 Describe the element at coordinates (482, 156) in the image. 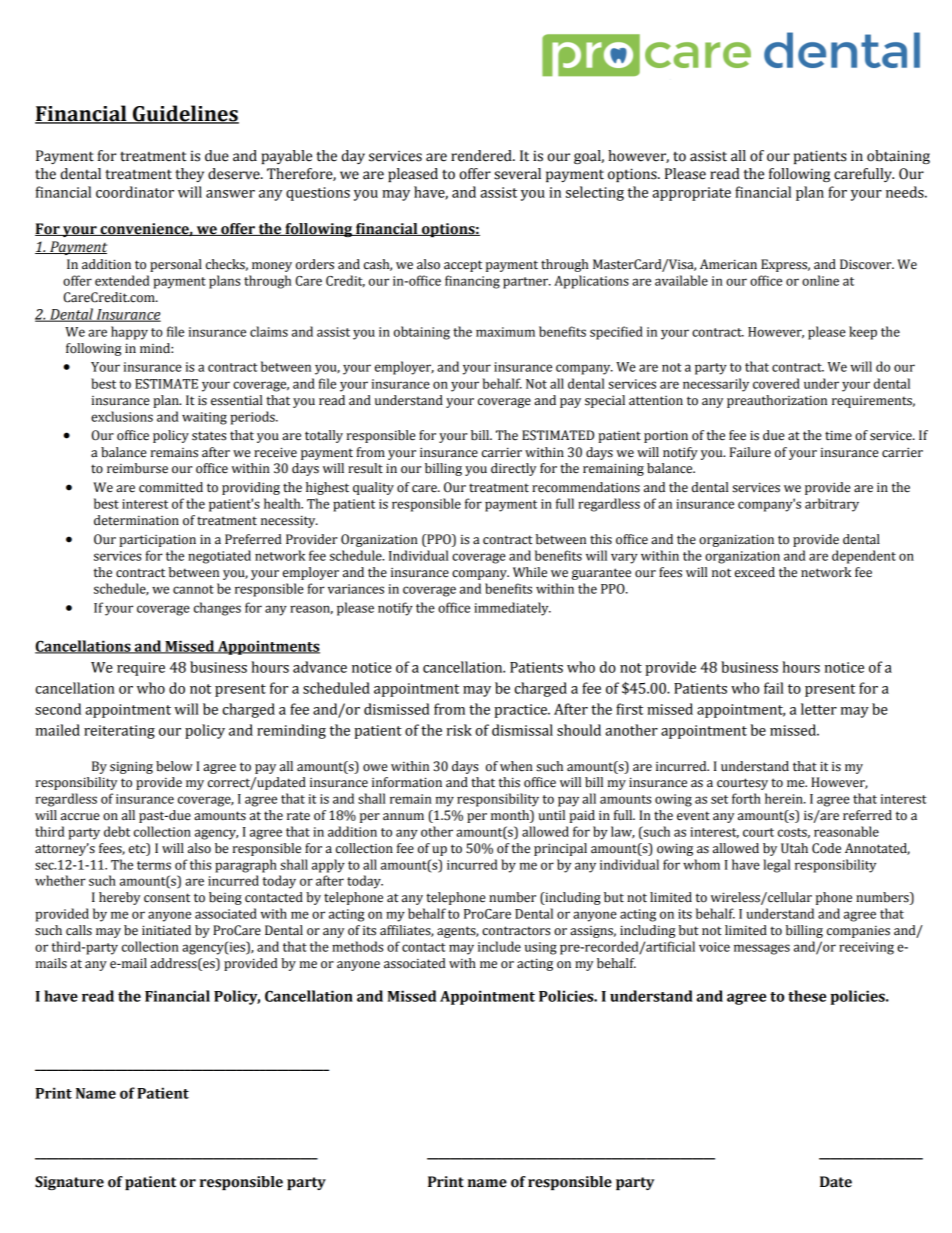

I see `rendered` at that location.
